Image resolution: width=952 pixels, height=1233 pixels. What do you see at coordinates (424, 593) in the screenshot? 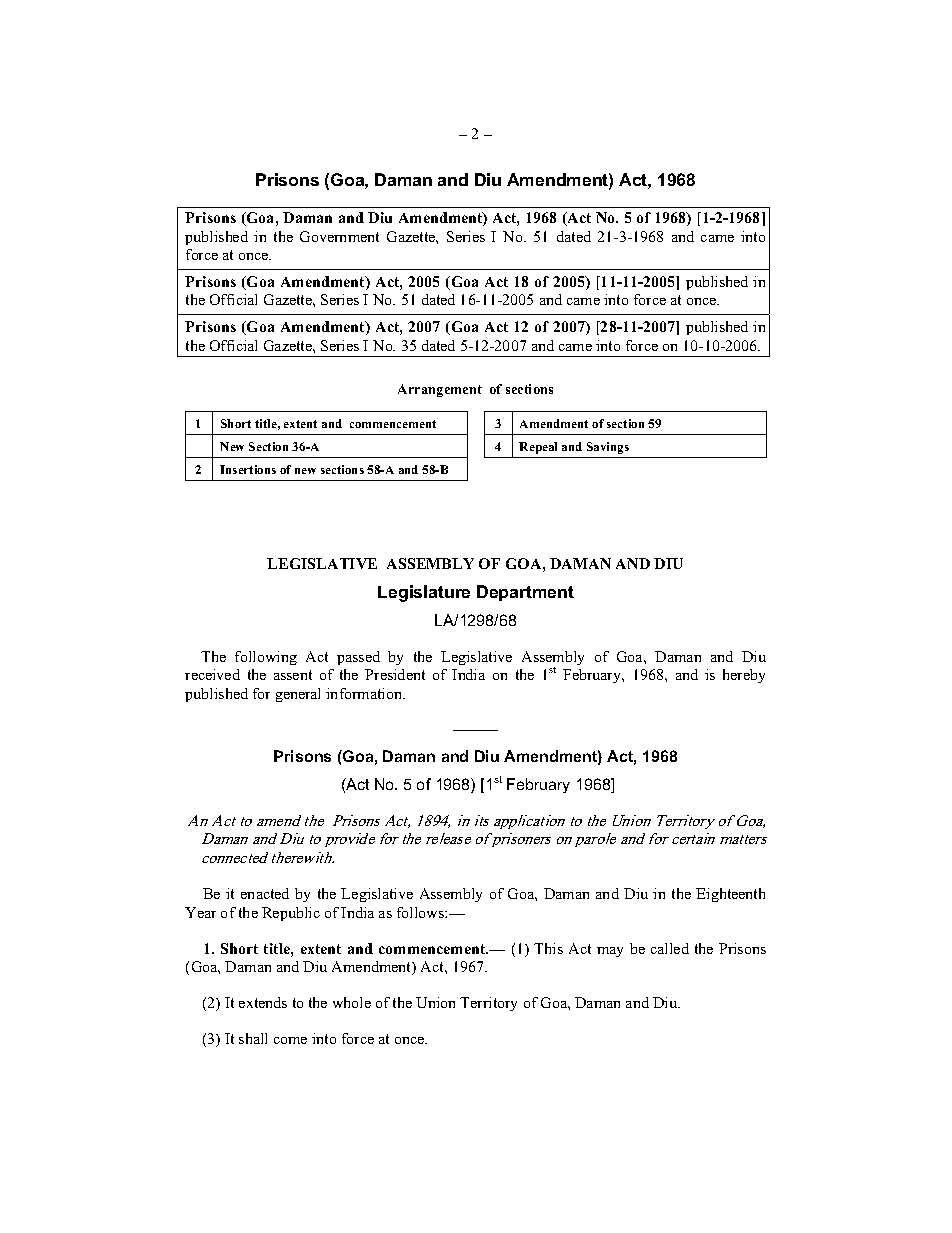
I see `Legislature` at bounding box center [424, 593].
